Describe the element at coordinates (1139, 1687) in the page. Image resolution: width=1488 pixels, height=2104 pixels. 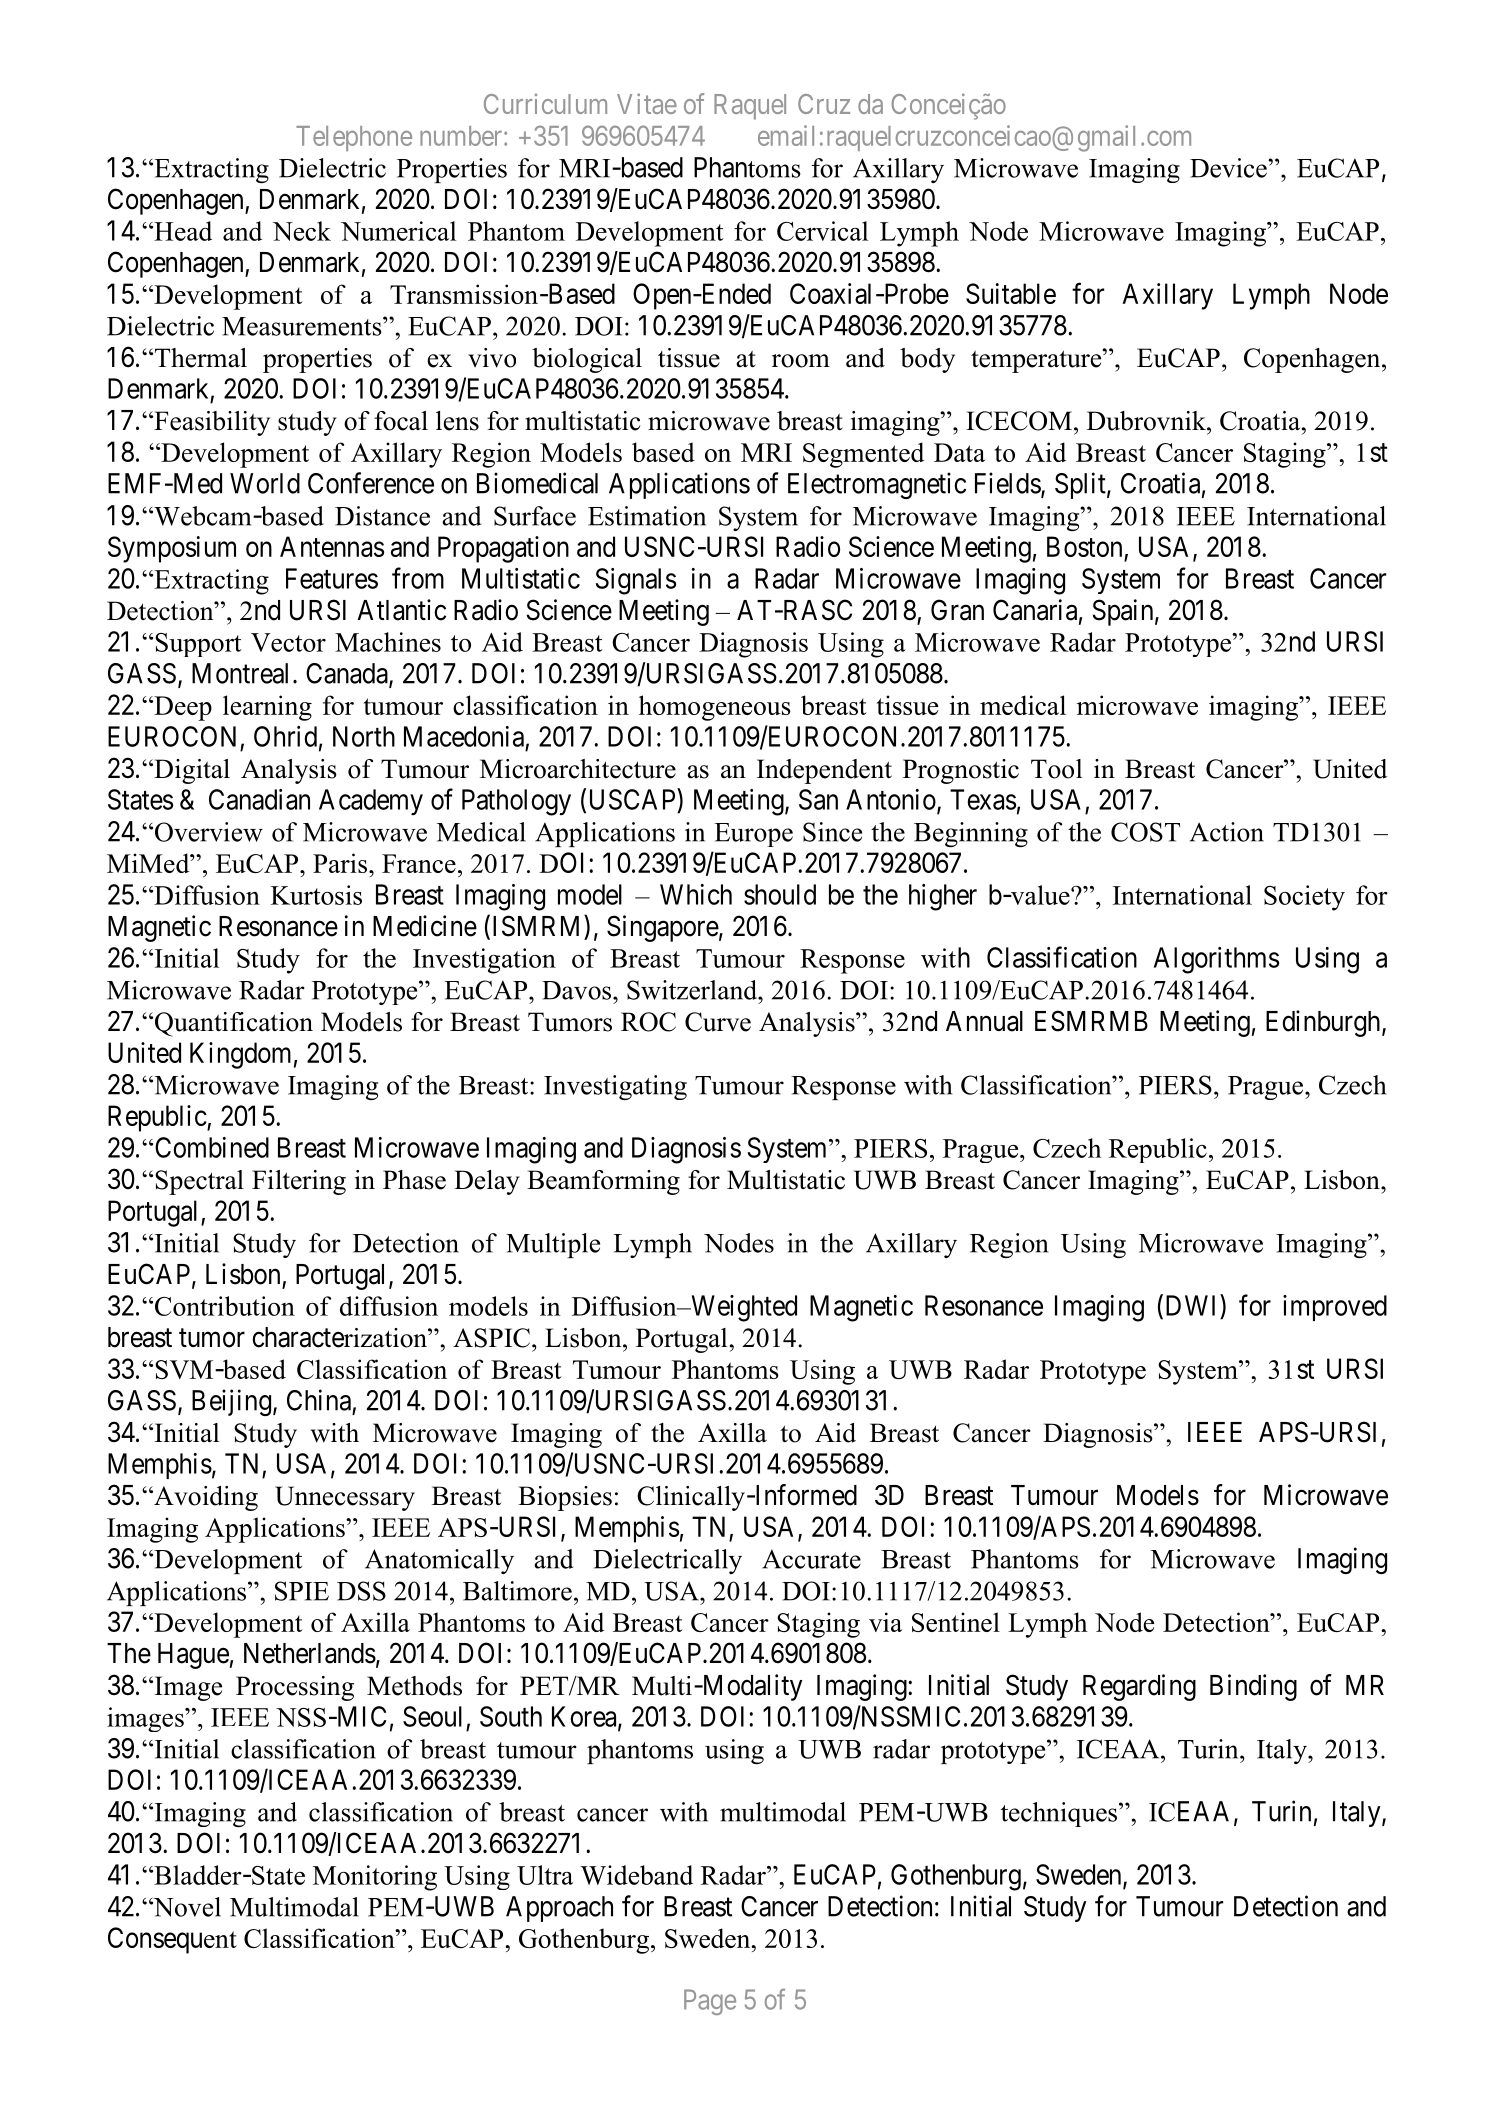
I see `Regarding` at that location.
